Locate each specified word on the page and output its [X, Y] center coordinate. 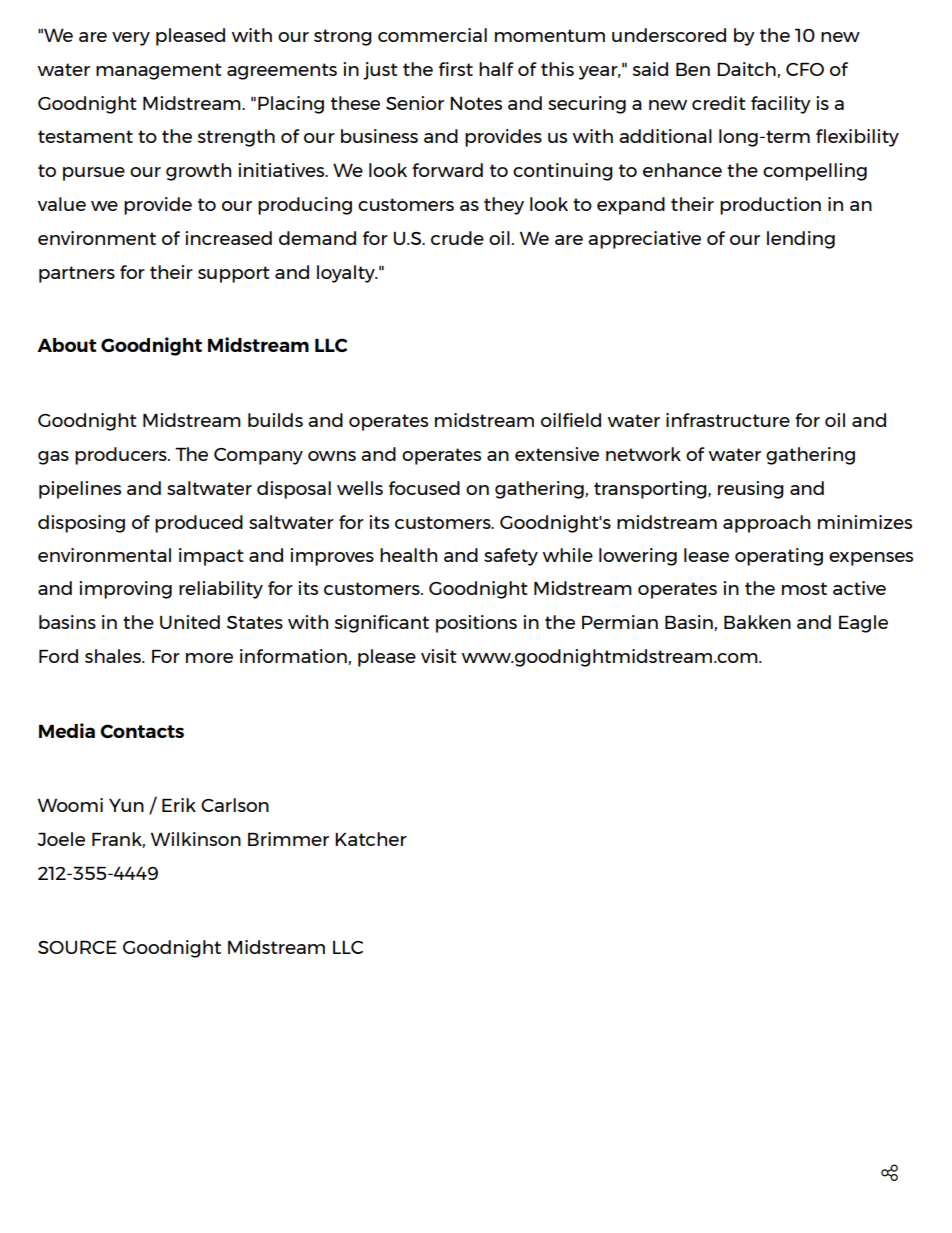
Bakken [757, 622]
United [190, 622]
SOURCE [77, 947]
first [456, 69]
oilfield [571, 420]
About [67, 345]
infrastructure [728, 420]
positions [476, 624]
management [159, 71]
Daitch [747, 70]
